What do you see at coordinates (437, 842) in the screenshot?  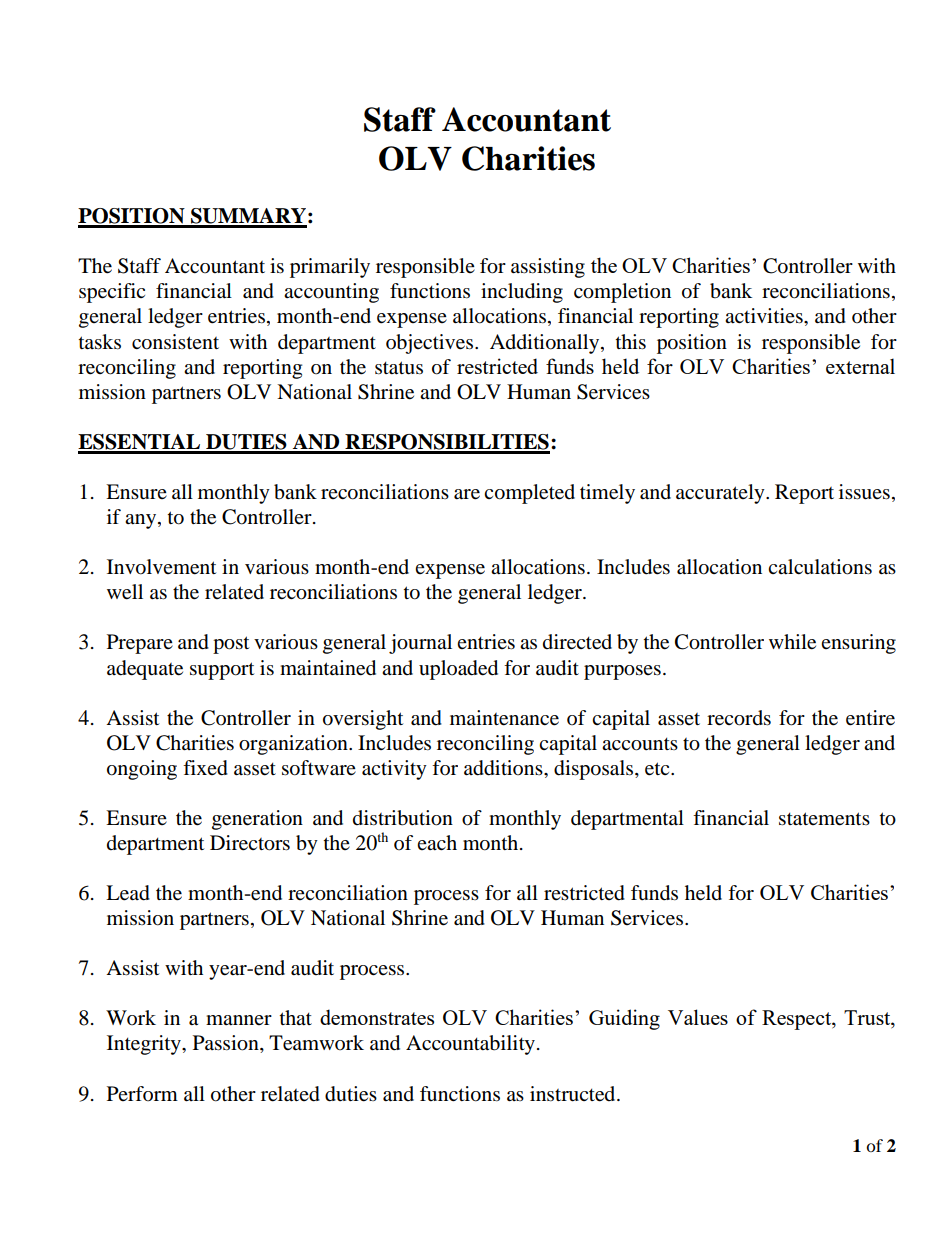 I see `each` at bounding box center [437, 842].
